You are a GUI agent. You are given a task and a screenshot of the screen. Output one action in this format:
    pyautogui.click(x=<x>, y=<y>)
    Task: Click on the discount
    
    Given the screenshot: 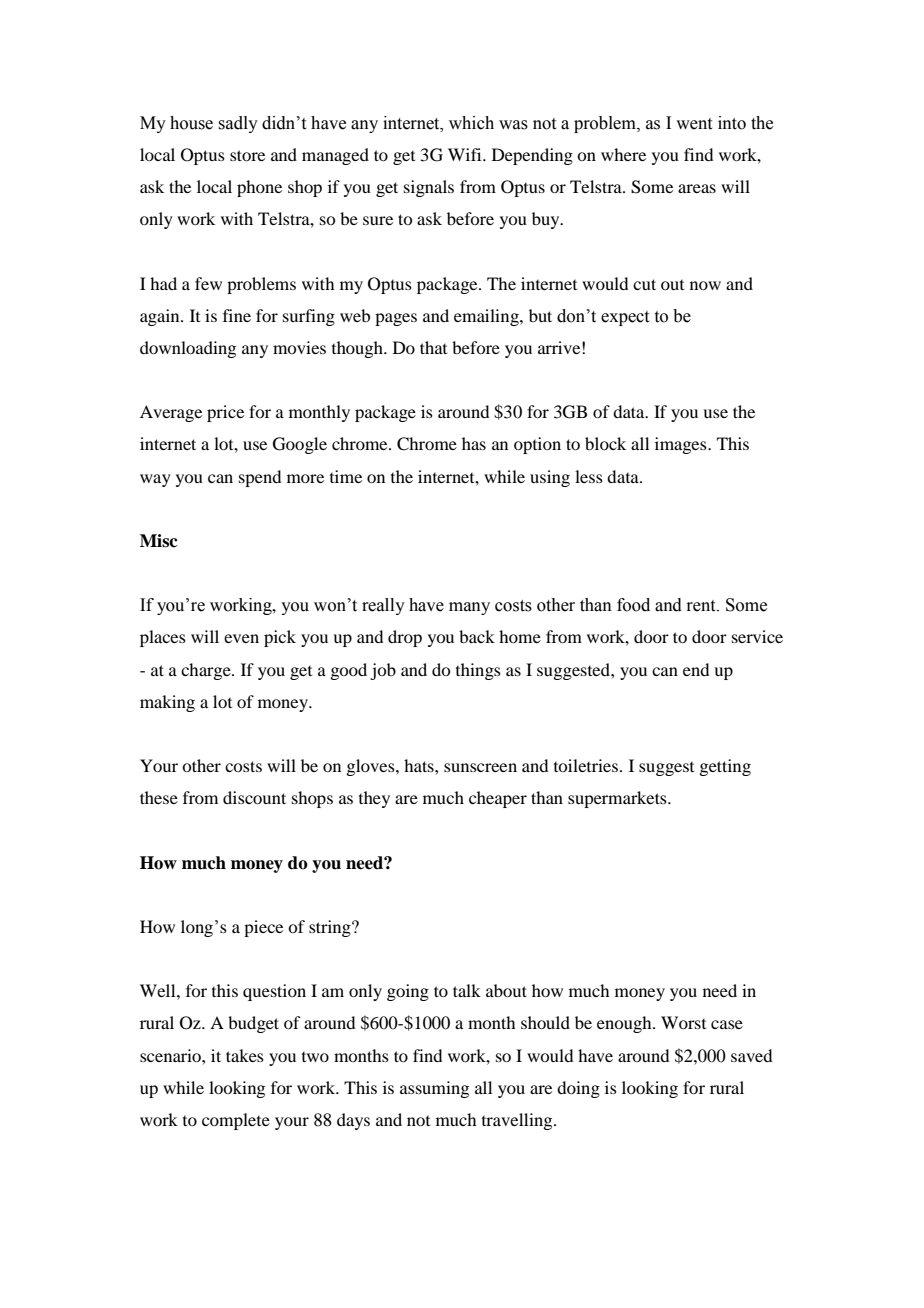 What is the action you would take?
    pyautogui.click(x=254, y=797)
